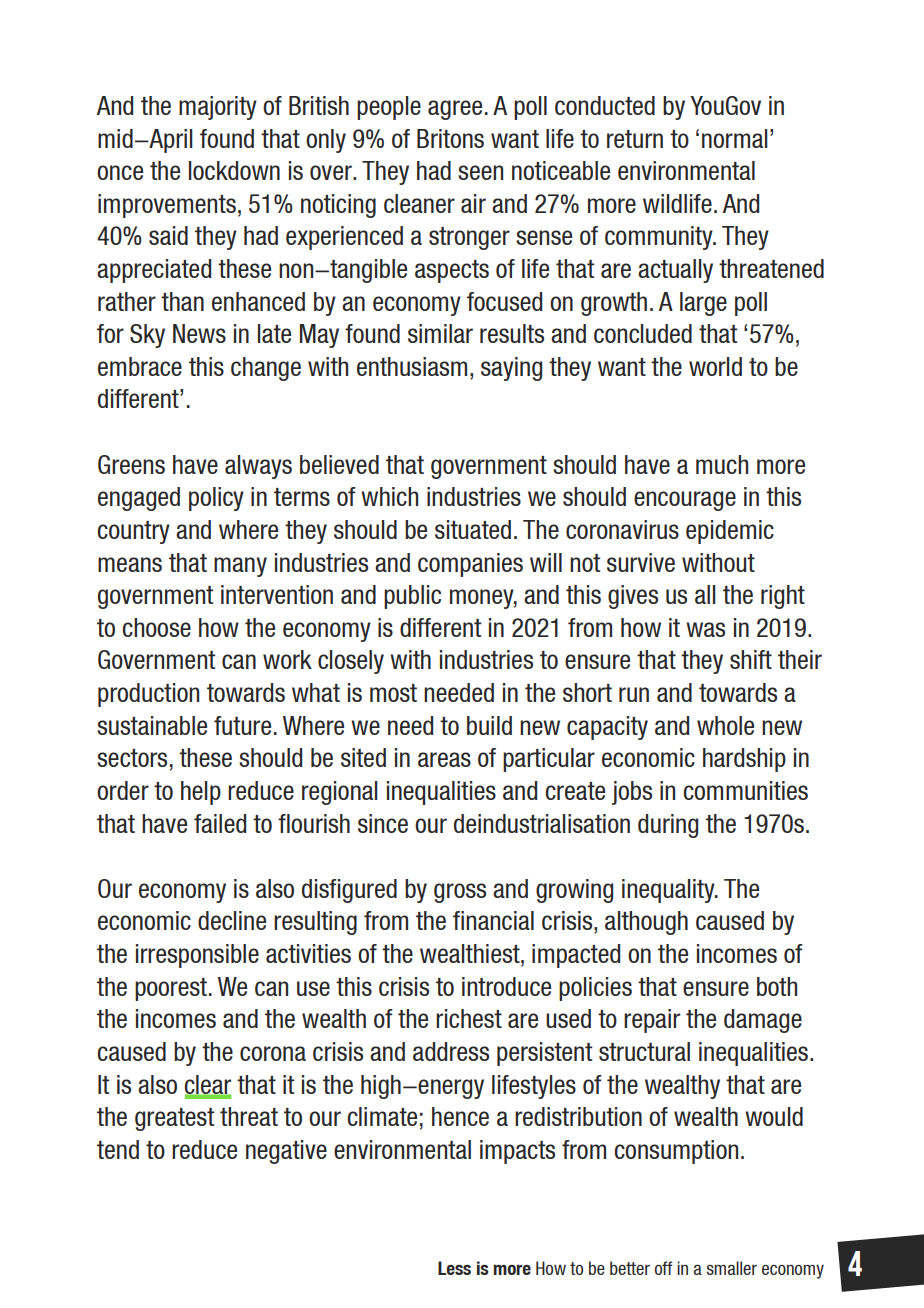 The image size is (924, 1308). What do you see at coordinates (450, 138) in the page?
I see `Britons` at bounding box center [450, 138].
